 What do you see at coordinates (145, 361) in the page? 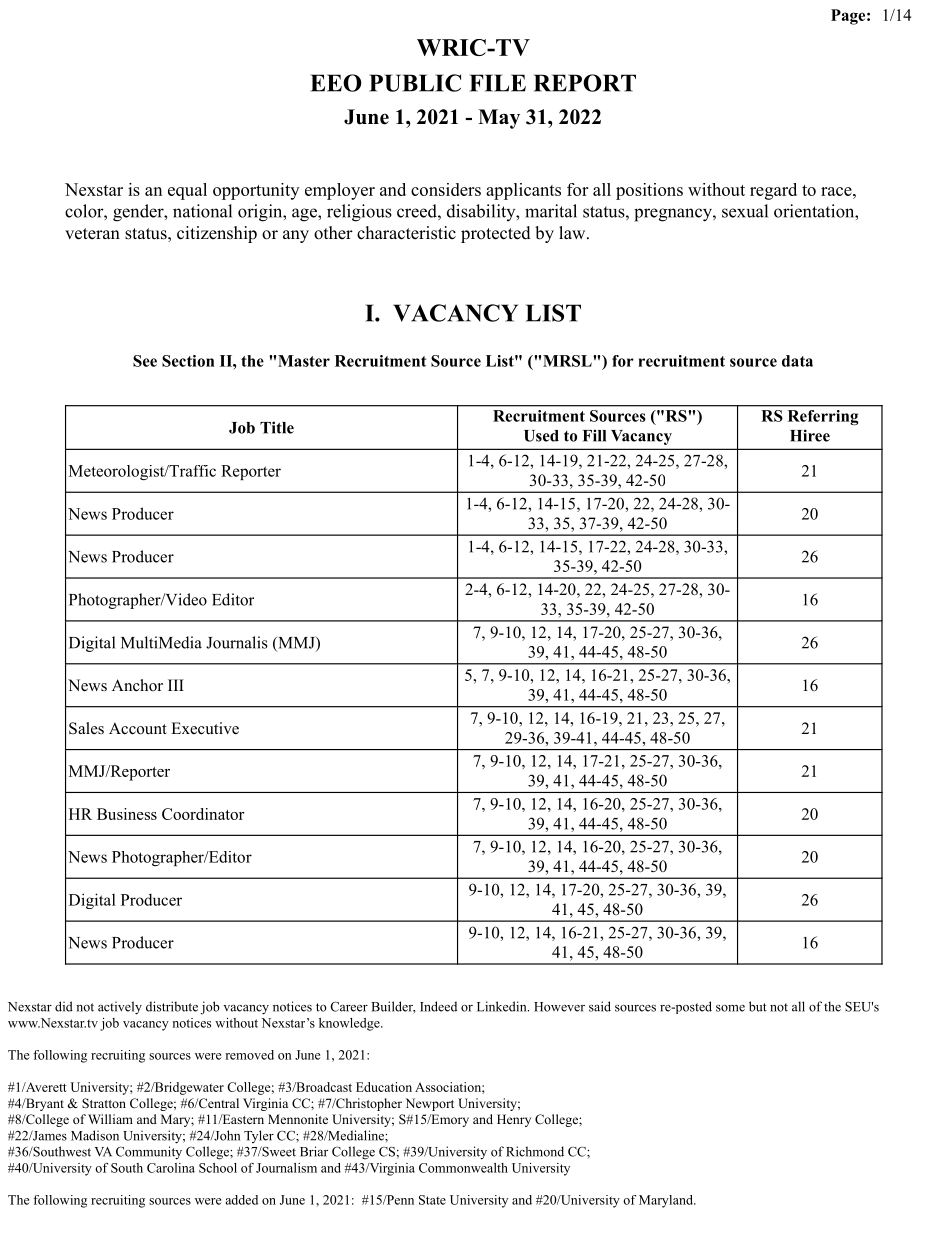
I see `See` at bounding box center [145, 361].
